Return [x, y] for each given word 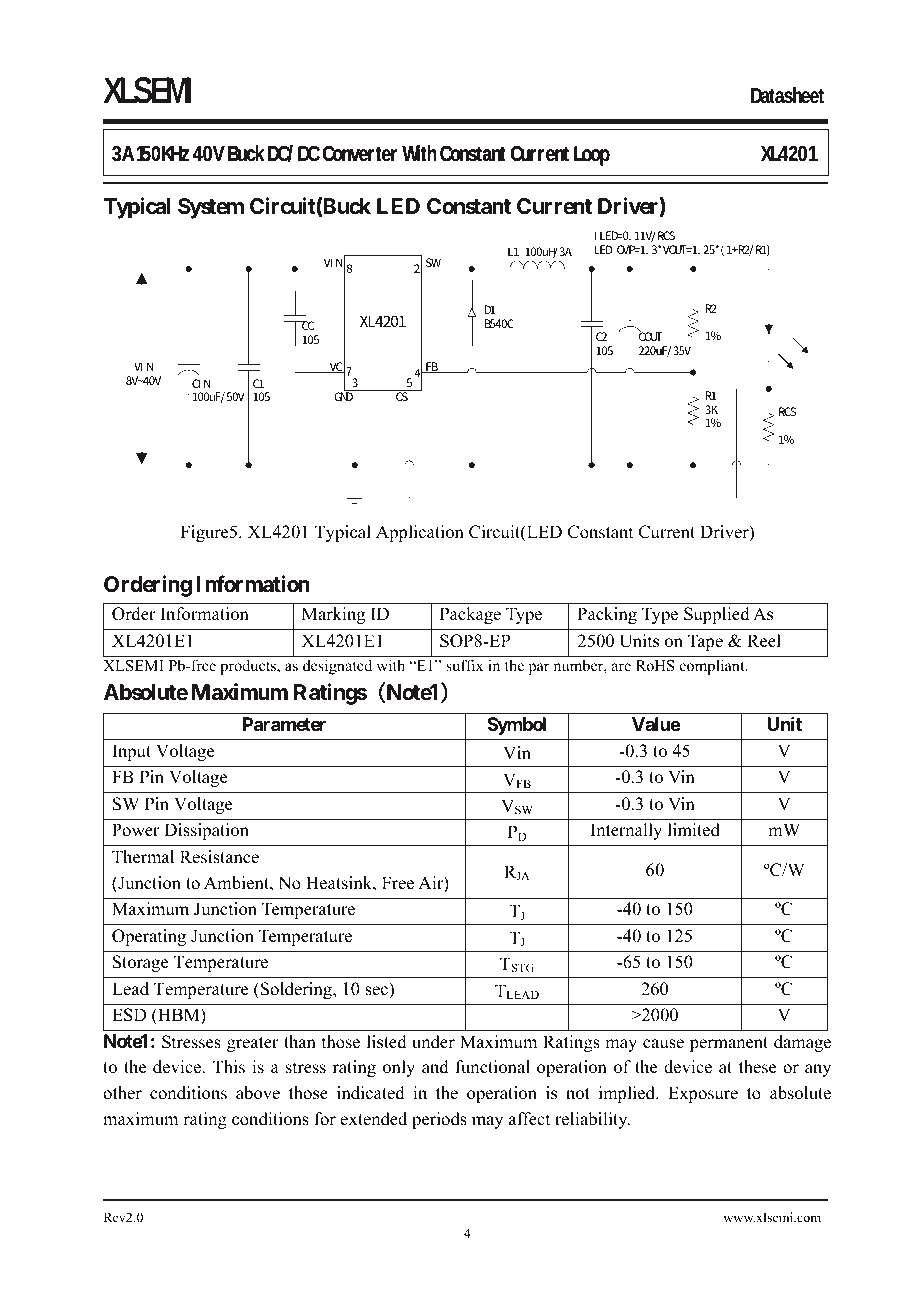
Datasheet [787, 95]
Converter [360, 153]
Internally [626, 831]
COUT [650, 336]
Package [470, 615]
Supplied [717, 615]
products [249, 667]
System [211, 208]
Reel [764, 641]
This [229, 1067]
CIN [201, 383]
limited [694, 830]
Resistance [219, 857]
